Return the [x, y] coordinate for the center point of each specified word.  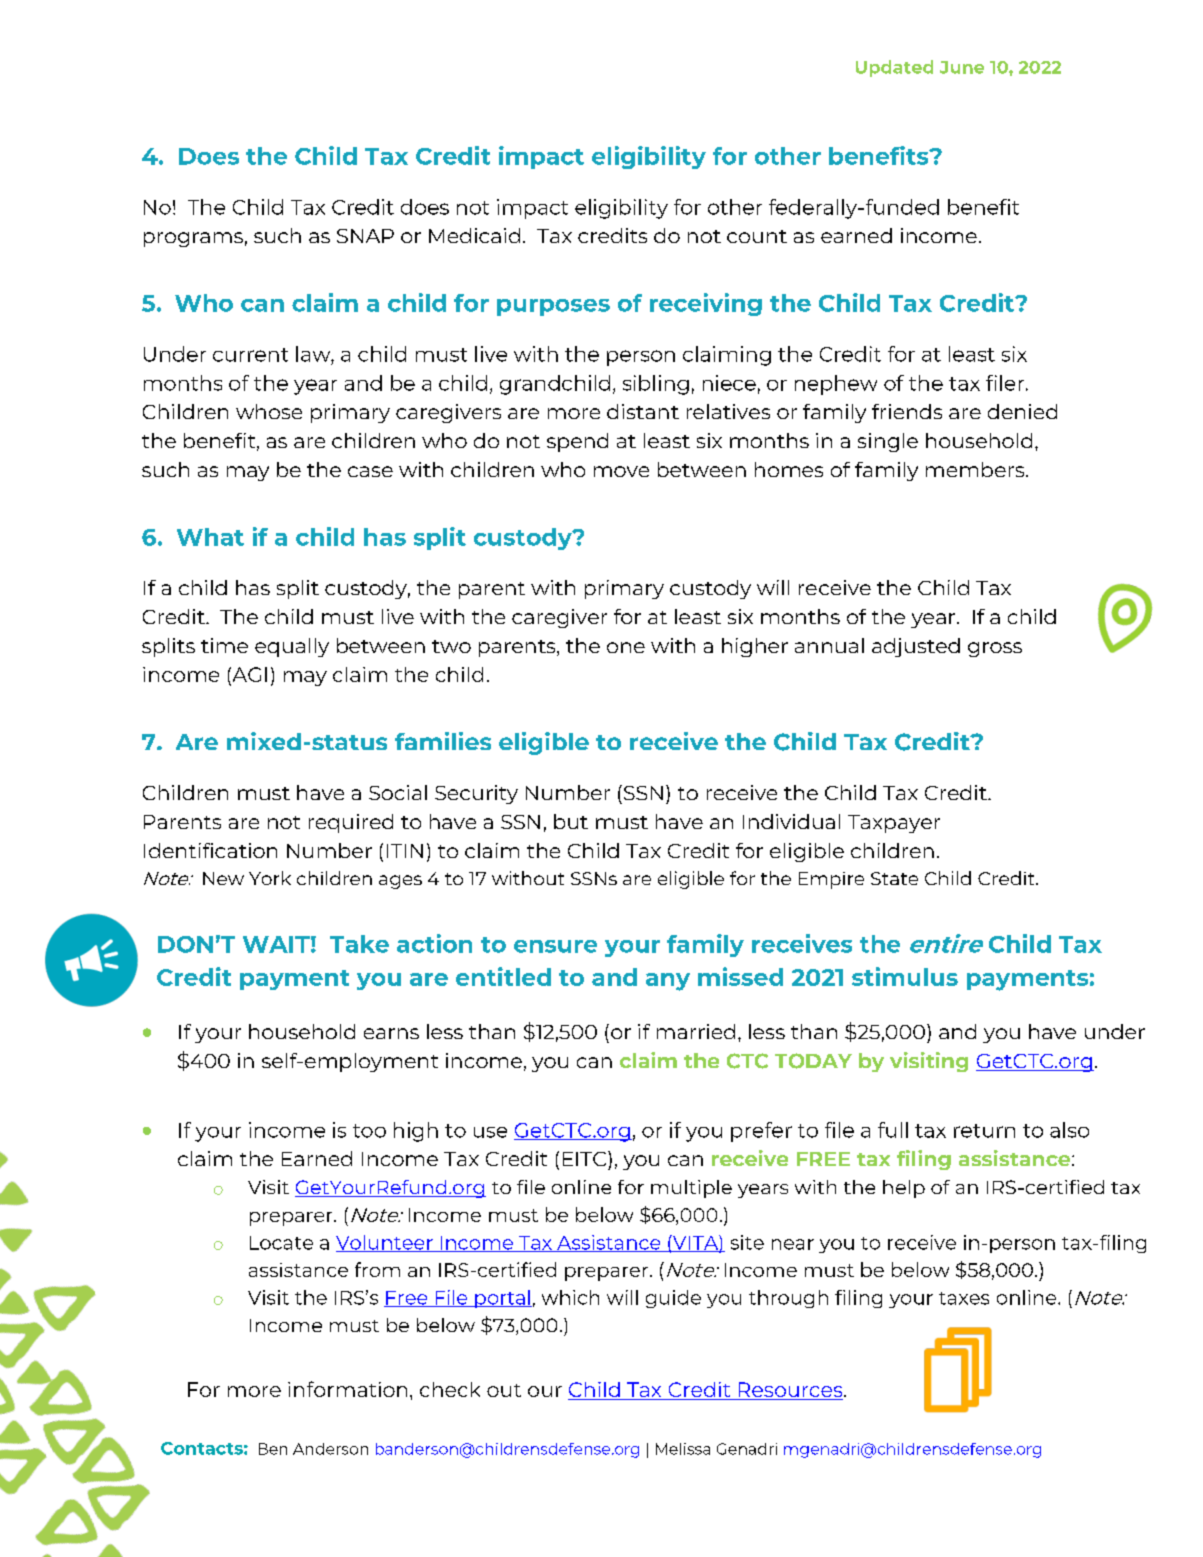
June [962, 67]
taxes [964, 1298]
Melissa [683, 1449]
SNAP [365, 236]
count [757, 236]
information [347, 1389]
